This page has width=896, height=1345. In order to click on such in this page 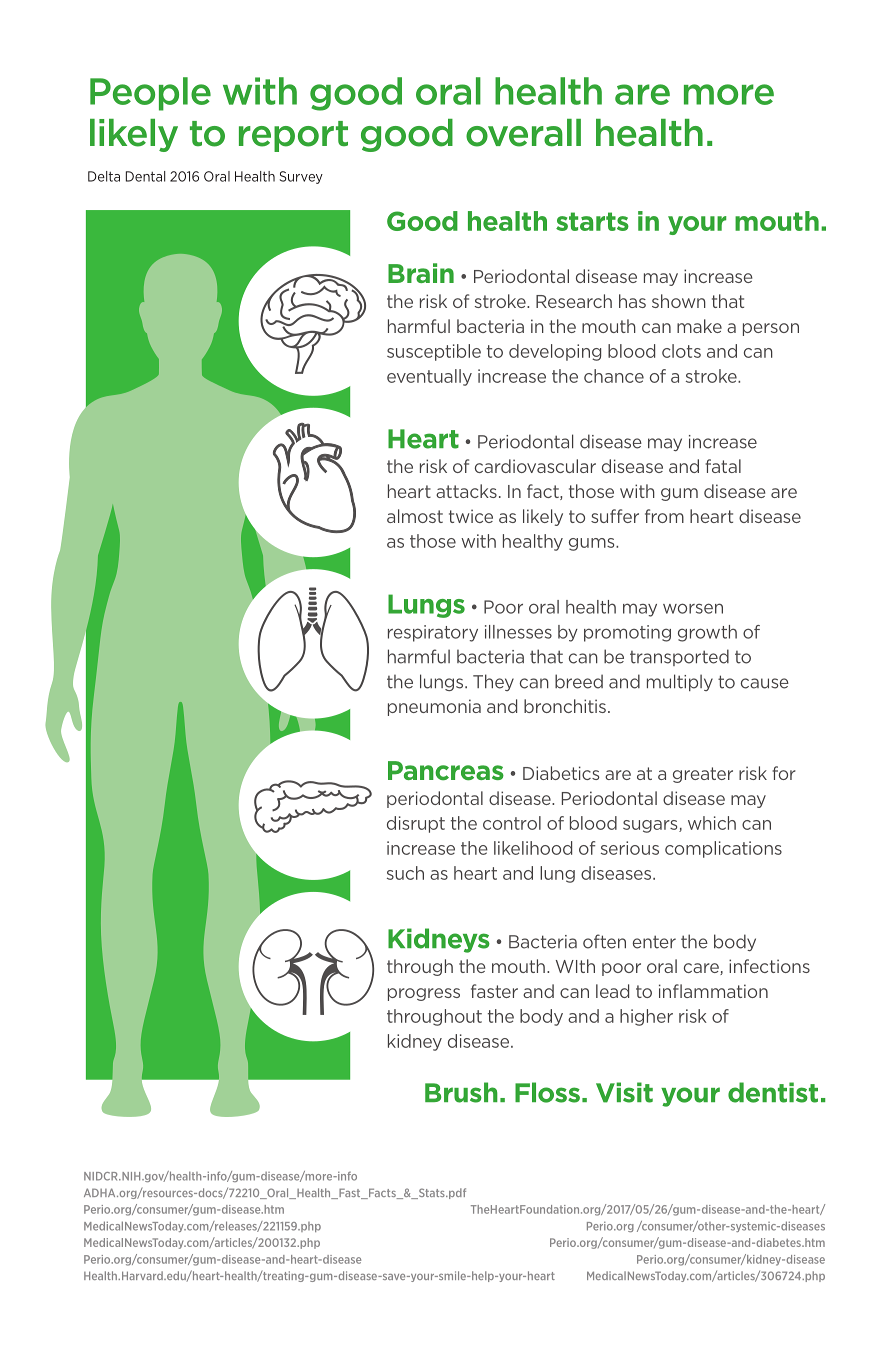, I will do `click(405, 873)`.
